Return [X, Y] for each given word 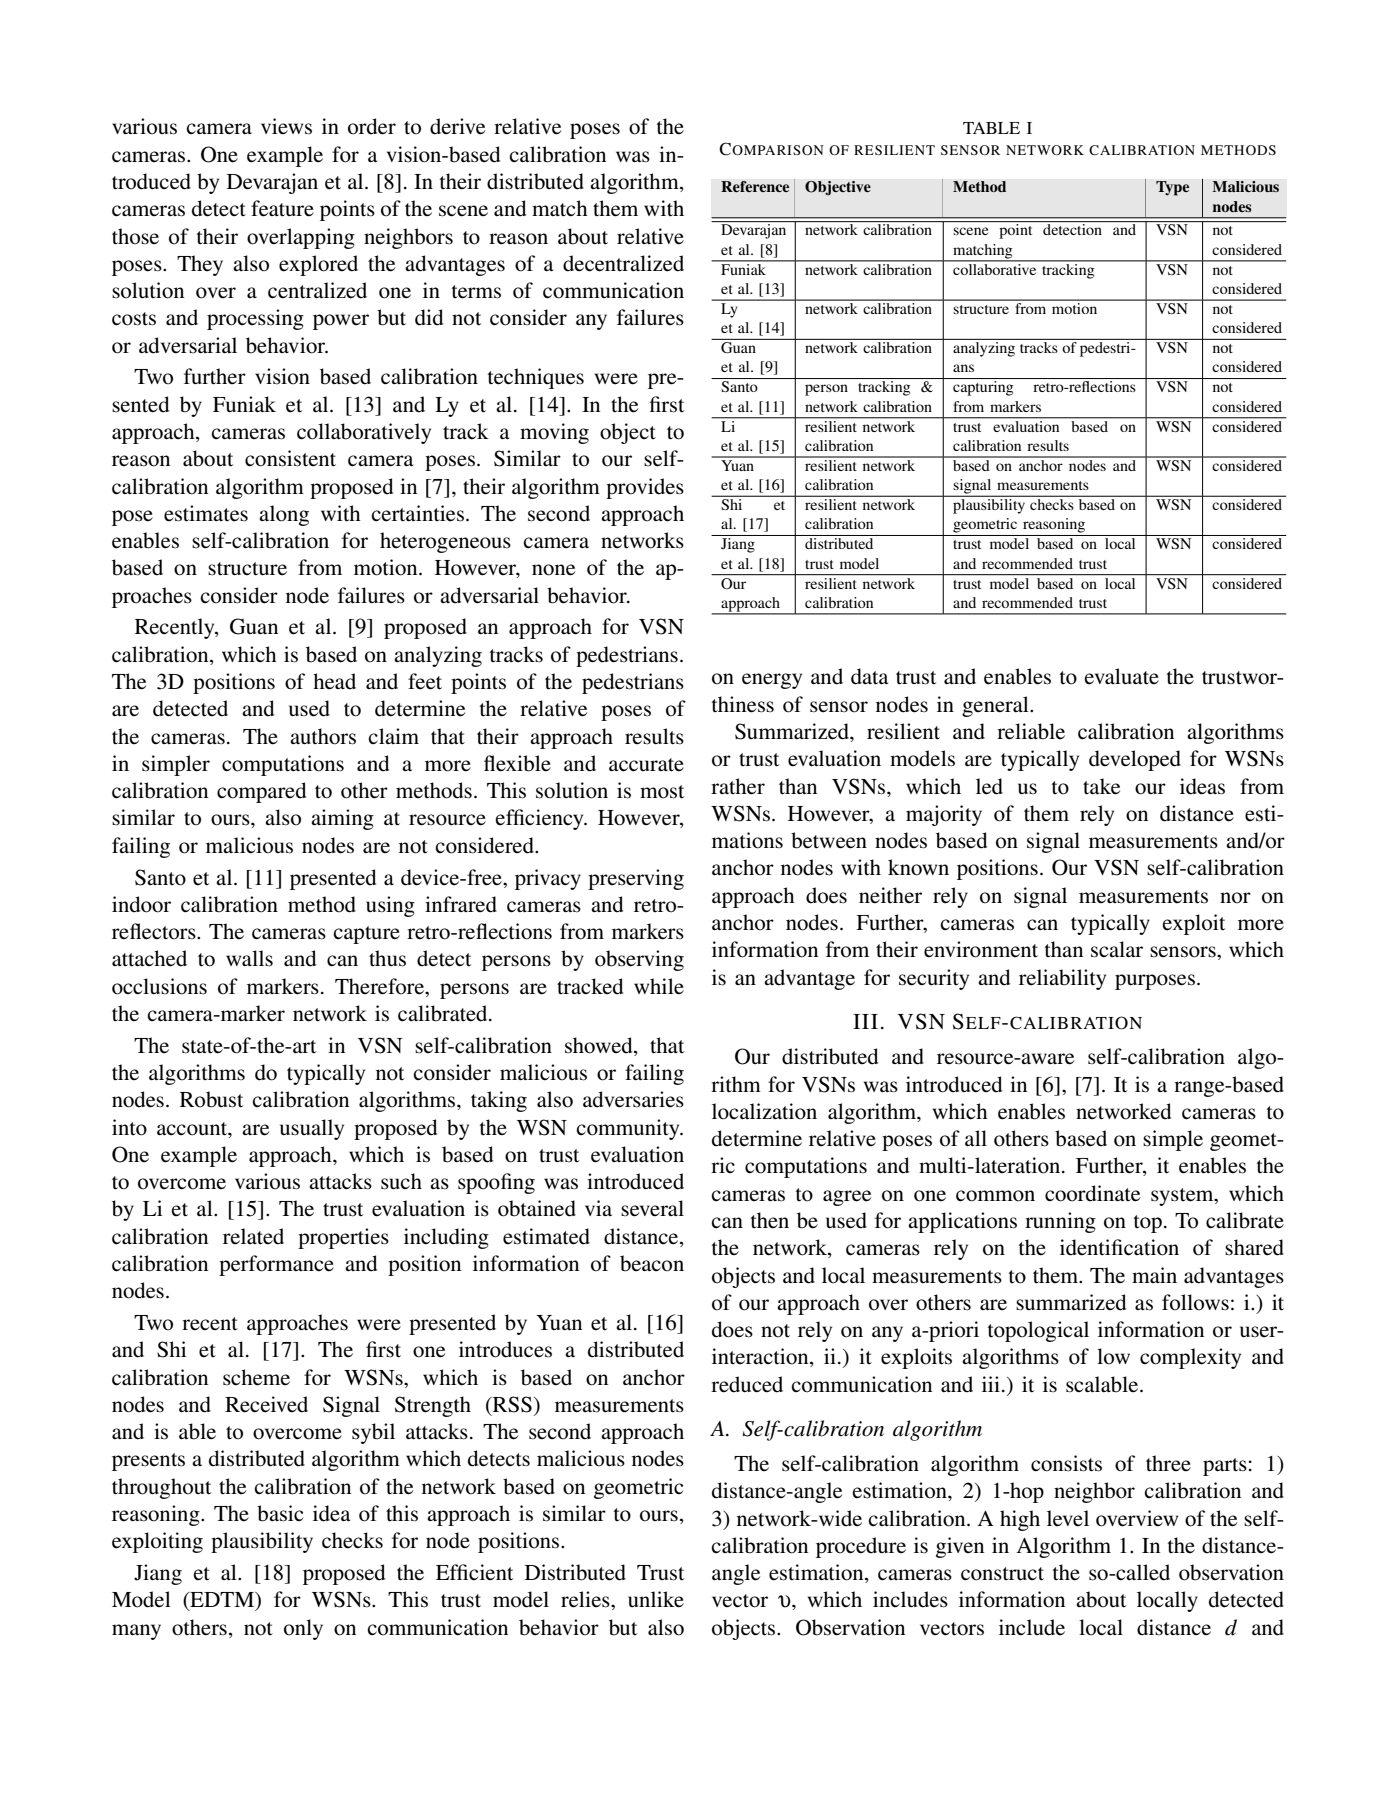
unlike [656, 1599]
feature [282, 208]
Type [1172, 188]
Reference [755, 187]
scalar [1117, 949]
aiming [342, 819]
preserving [636, 879]
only [303, 1629]
